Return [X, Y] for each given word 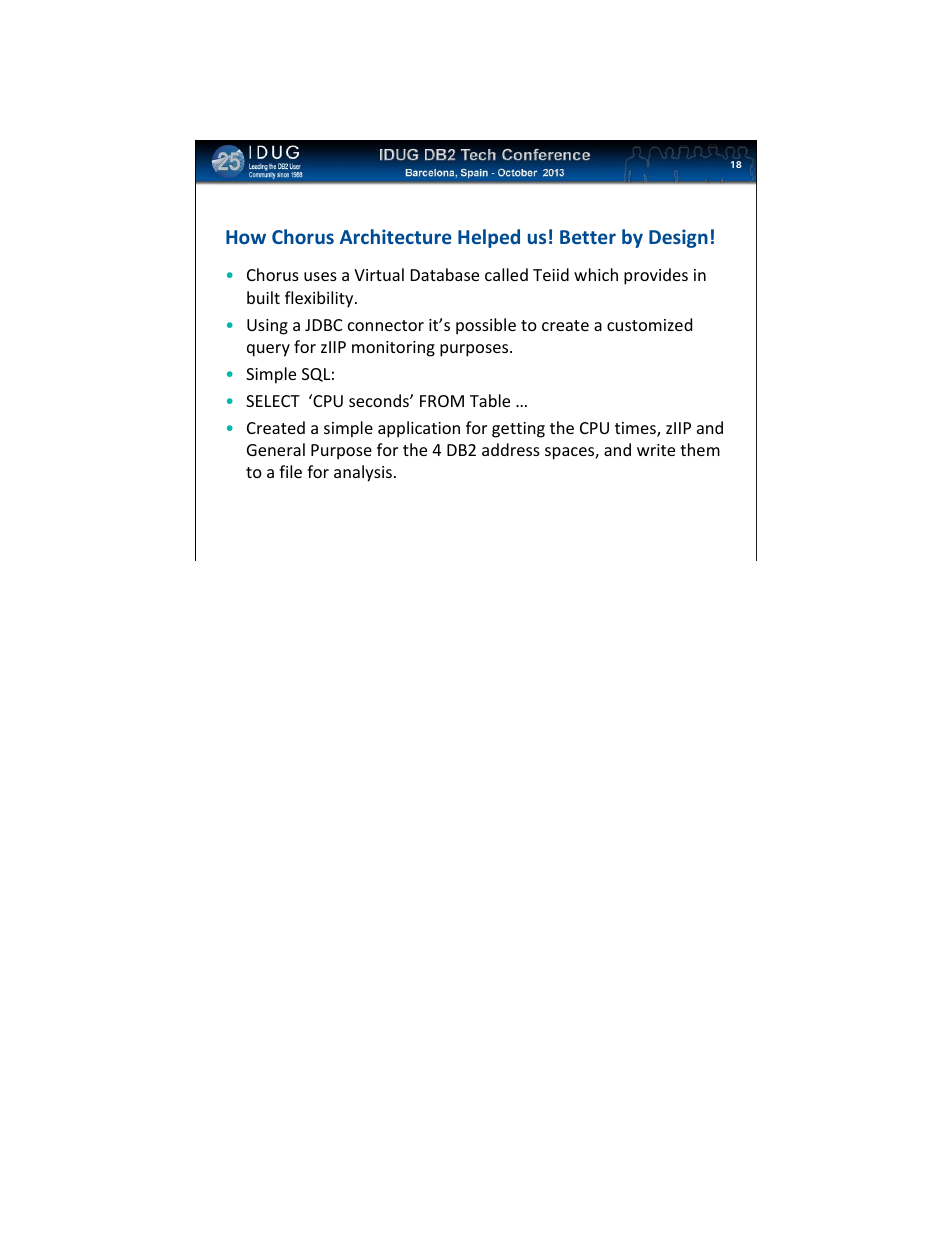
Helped [489, 238]
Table [490, 400]
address [511, 449]
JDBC [323, 325]
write [656, 450]
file [290, 471]
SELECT [273, 401]
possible [486, 326]
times [636, 429]
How [246, 237]
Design [678, 238]
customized [649, 324]
